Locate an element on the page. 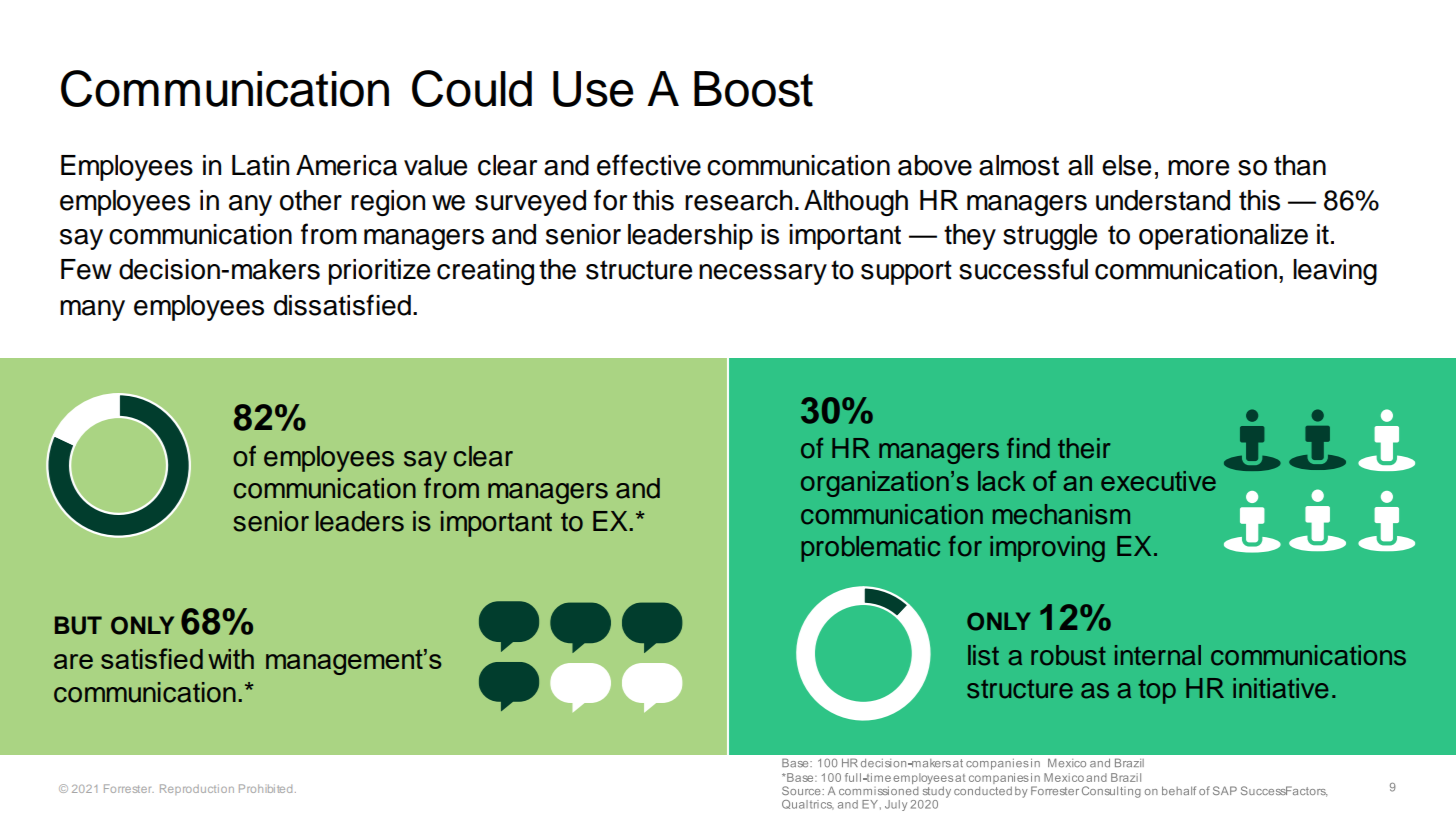 The height and width of the document is (819, 1456). leaving is located at coordinates (1335, 272).
